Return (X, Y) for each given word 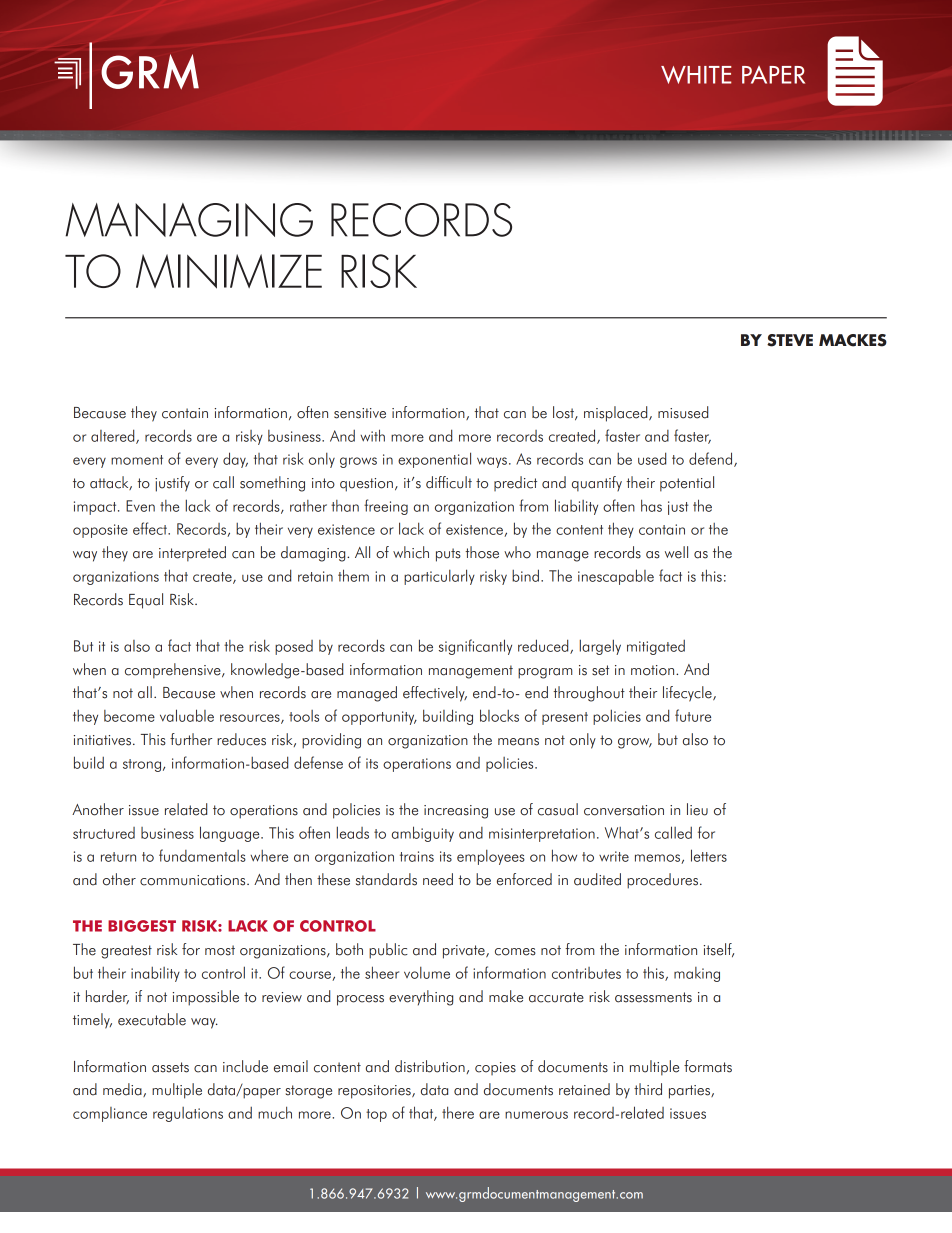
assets (170, 1067)
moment (137, 460)
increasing (456, 812)
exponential (434, 460)
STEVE (790, 340)
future (693, 715)
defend (712, 459)
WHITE (696, 75)
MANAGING (189, 220)
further (191, 739)
